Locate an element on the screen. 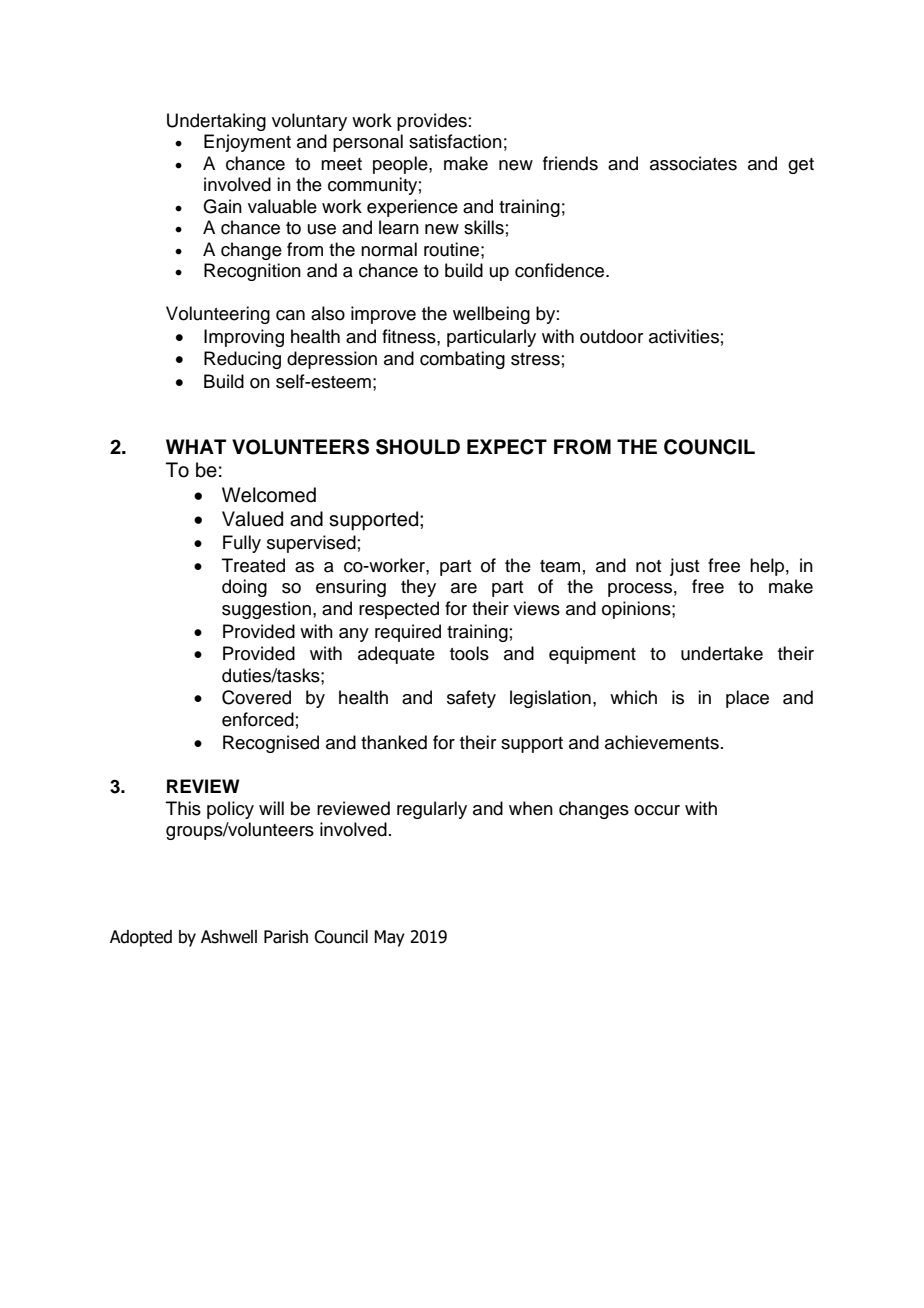 The width and height of the screenshot is (924, 1308). doing is located at coordinates (244, 588).
